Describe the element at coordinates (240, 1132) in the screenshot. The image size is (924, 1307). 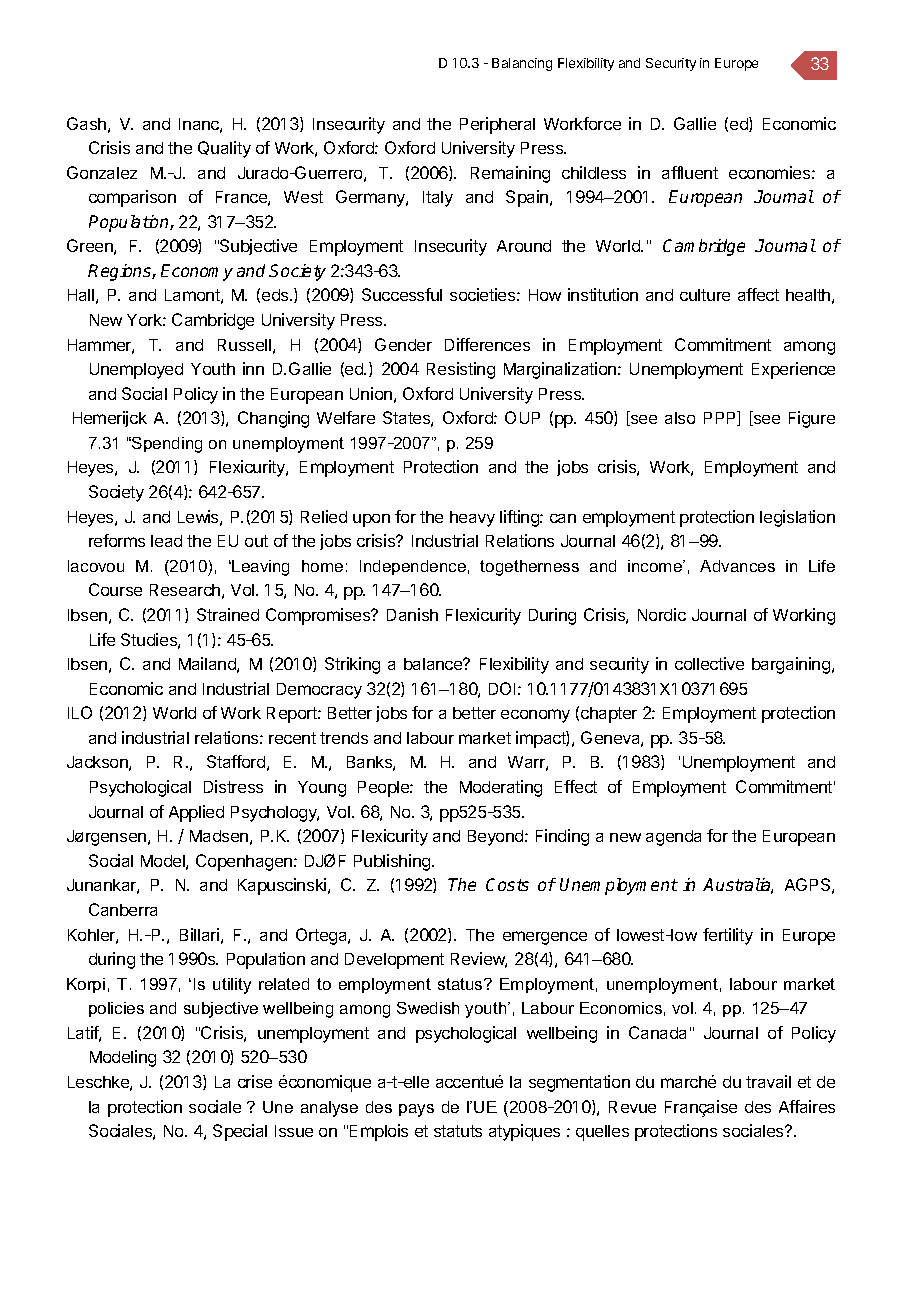
I see `Special` at that location.
